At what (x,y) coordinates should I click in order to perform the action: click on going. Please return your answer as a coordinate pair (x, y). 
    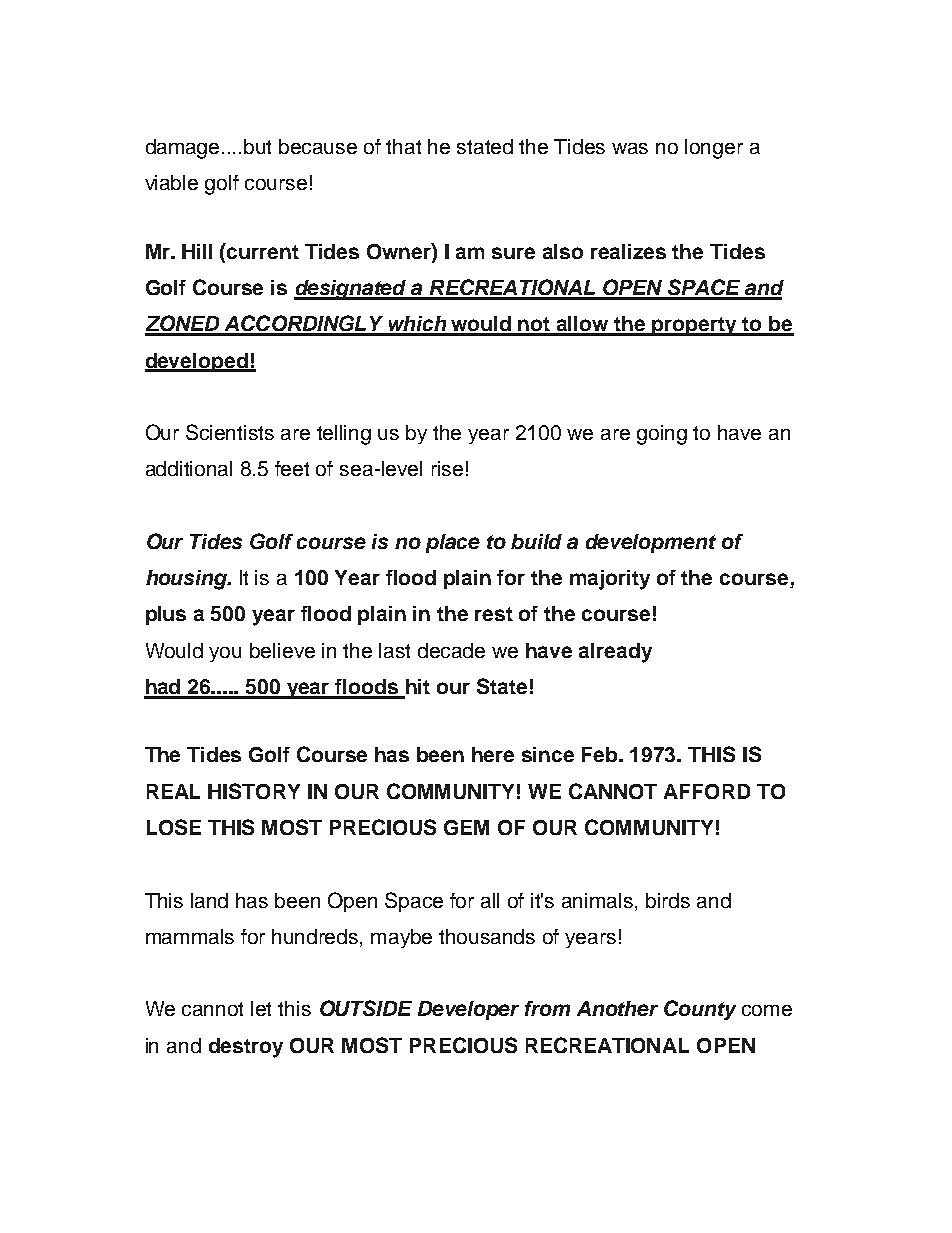
    Looking at the image, I should click on (662, 435).
